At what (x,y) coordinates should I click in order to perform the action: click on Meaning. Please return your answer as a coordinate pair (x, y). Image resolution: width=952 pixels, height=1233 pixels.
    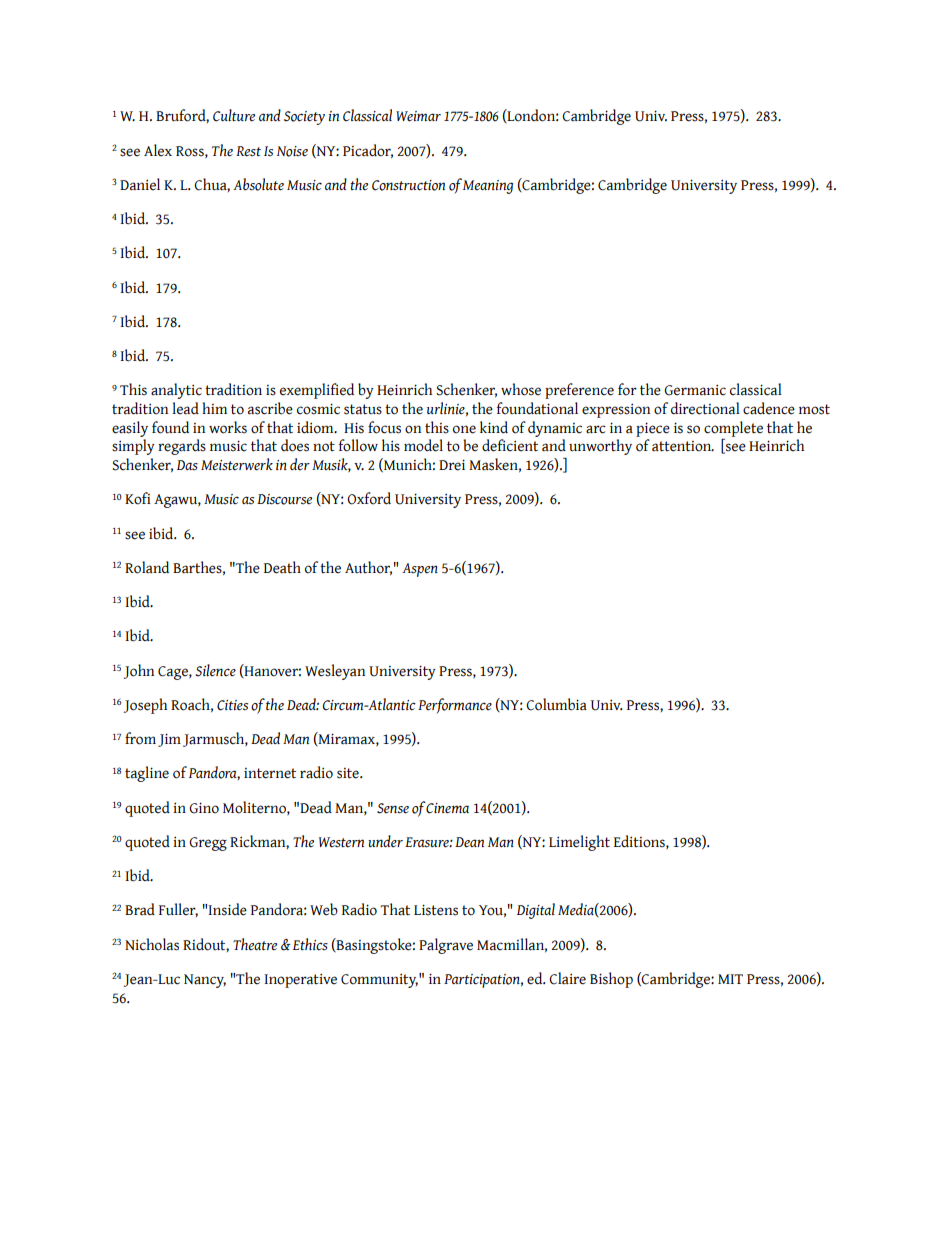
    Looking at the image, I should click on (488, 187).
